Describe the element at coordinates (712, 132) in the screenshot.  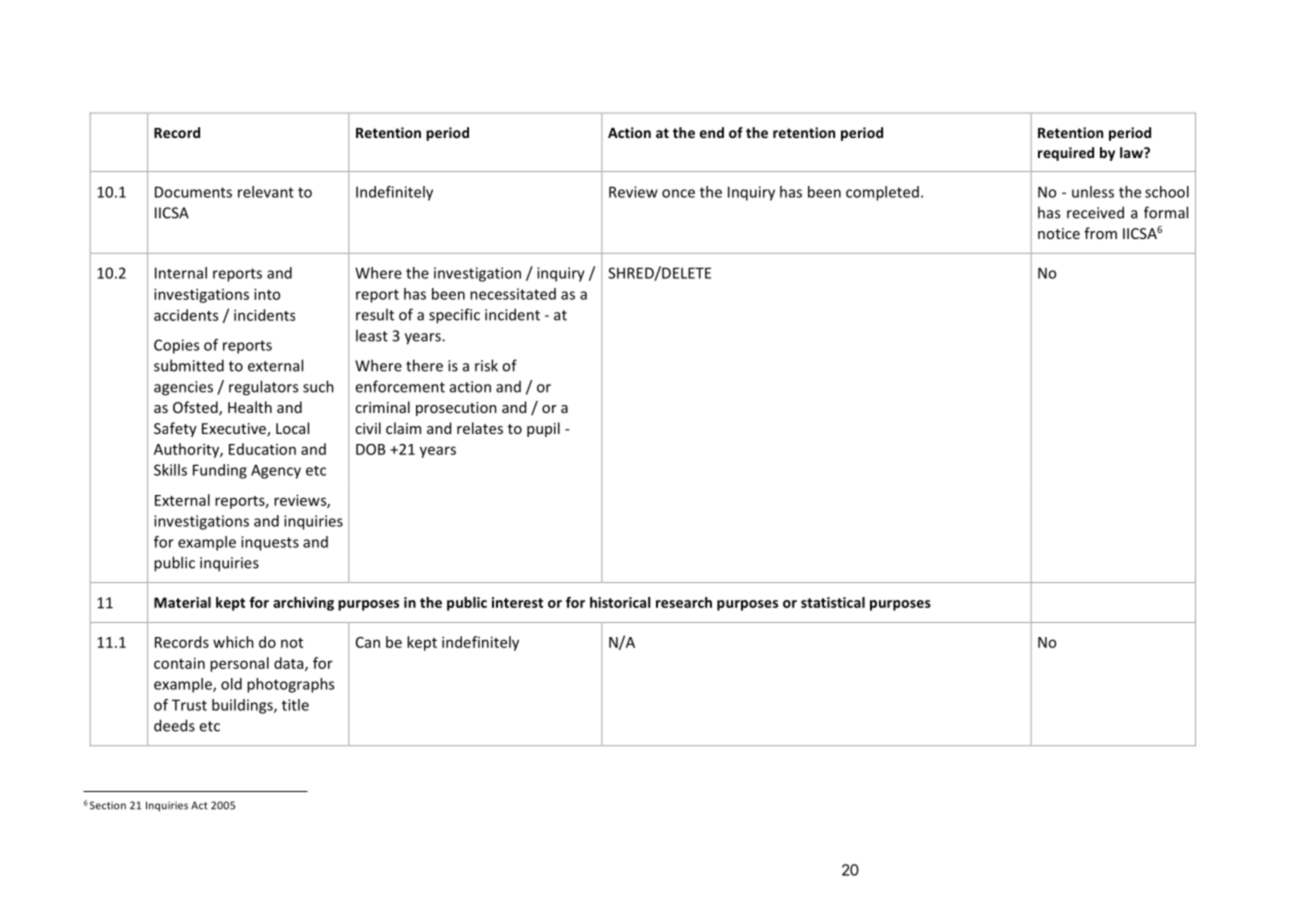
I see `end` at that location.
